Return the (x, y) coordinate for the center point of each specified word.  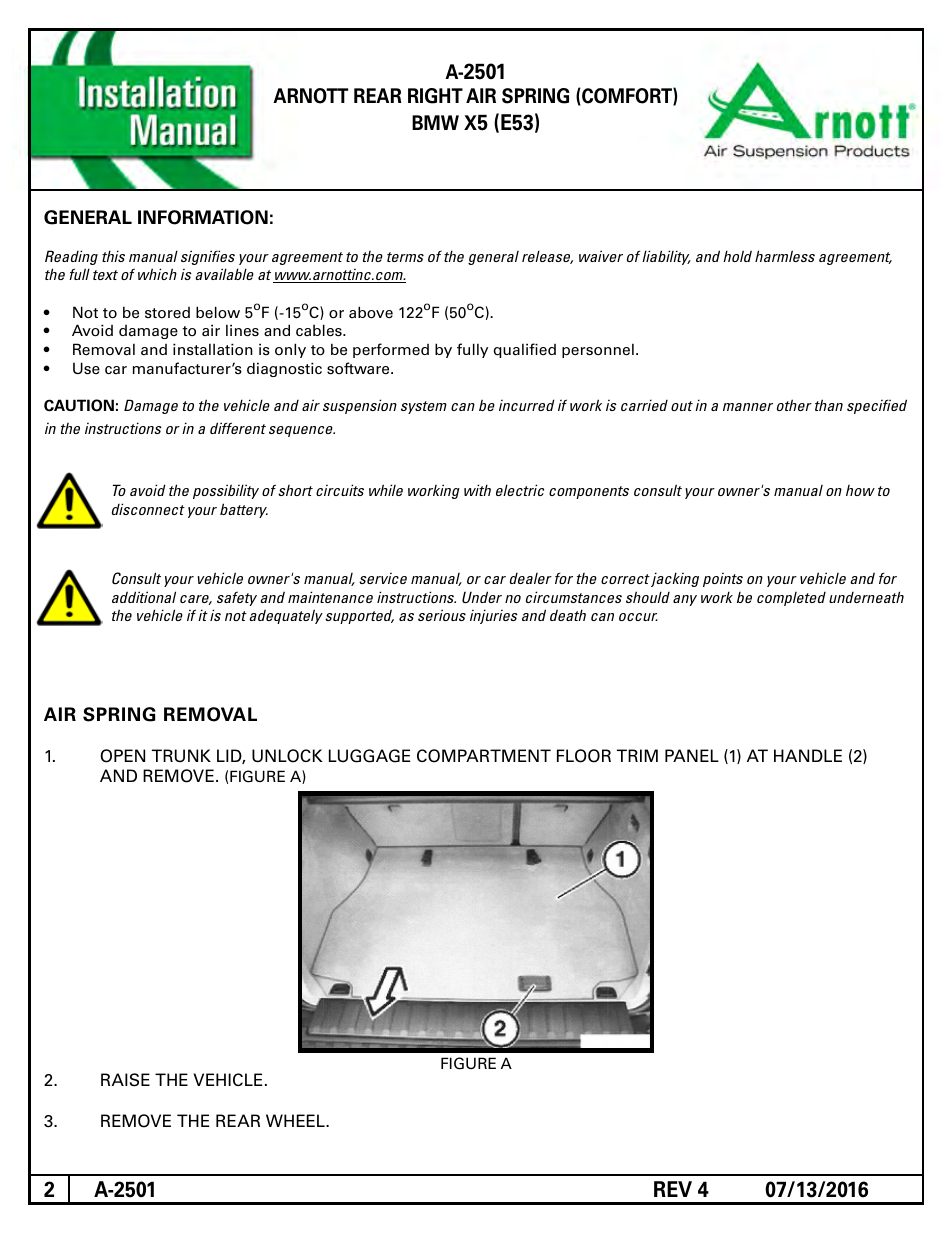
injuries (494, 616)
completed (791, 599)
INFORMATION (203, 217)
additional (144, 597)
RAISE (125, 1080)
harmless (785, 256)
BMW (435, 122)
